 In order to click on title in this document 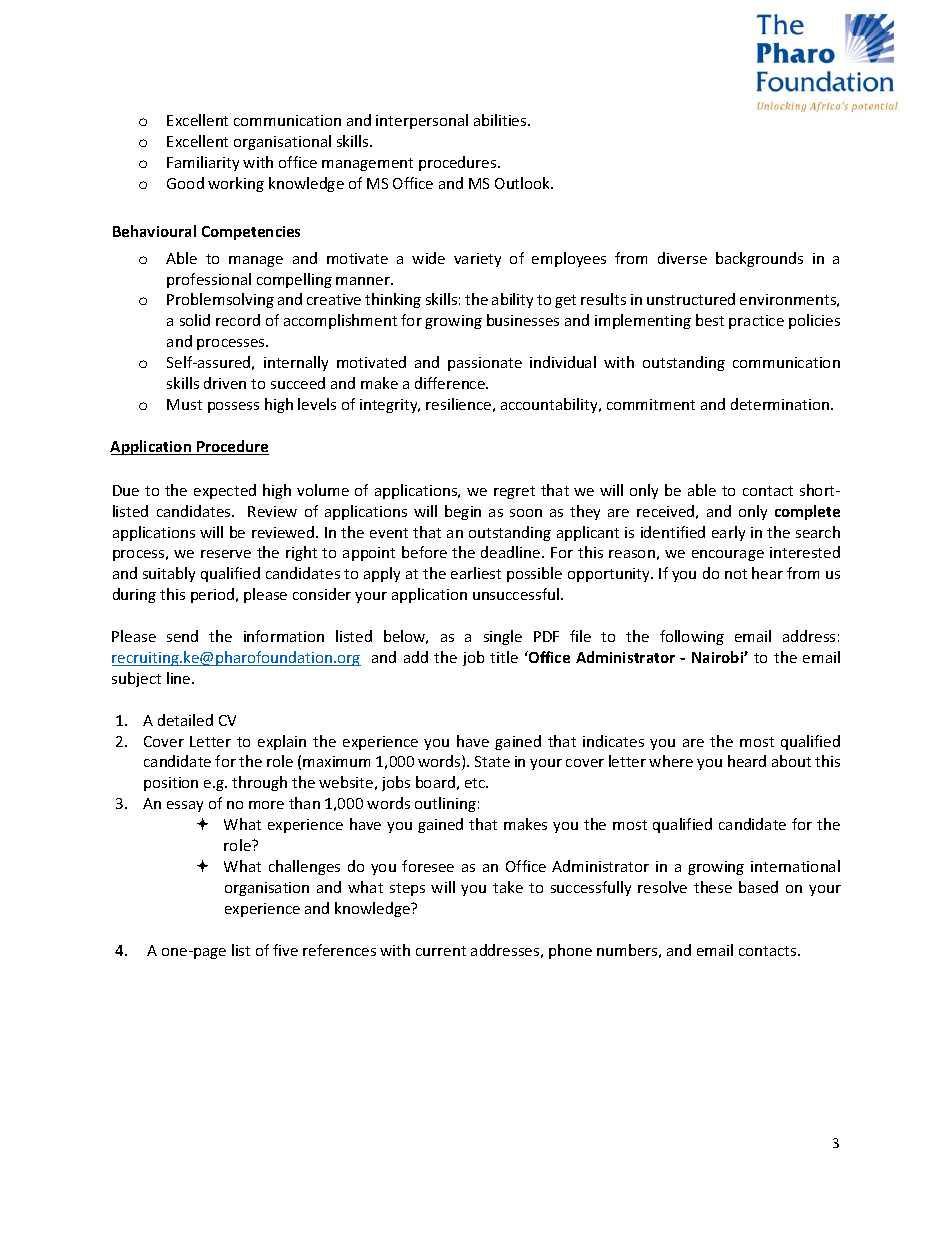, I will do `click(504, 657)`.
